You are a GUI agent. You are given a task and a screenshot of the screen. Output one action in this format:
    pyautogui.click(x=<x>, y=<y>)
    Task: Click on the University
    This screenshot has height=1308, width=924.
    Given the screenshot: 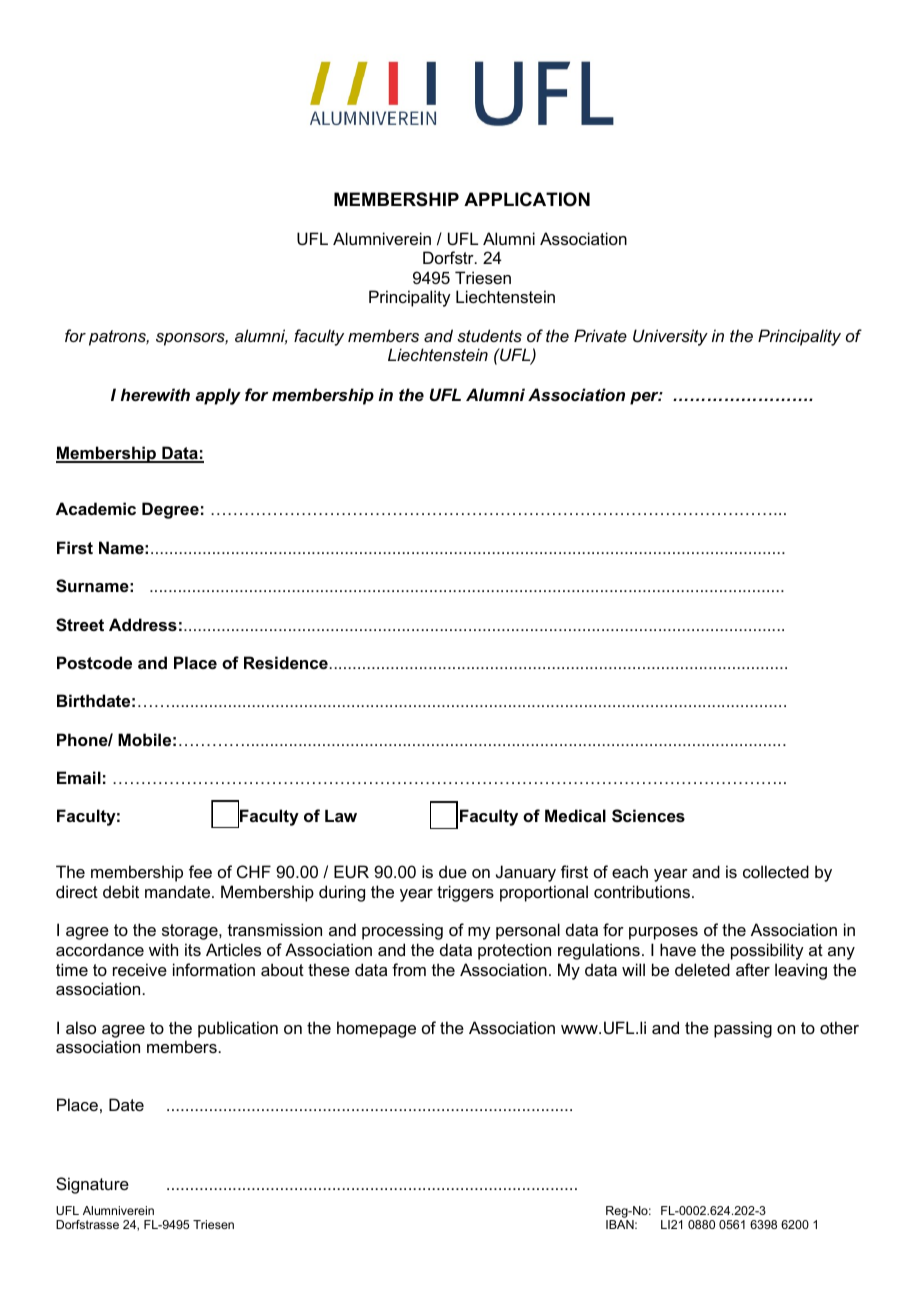 What is the action you would take?
    pyautogui.click(x=670, y=337)
